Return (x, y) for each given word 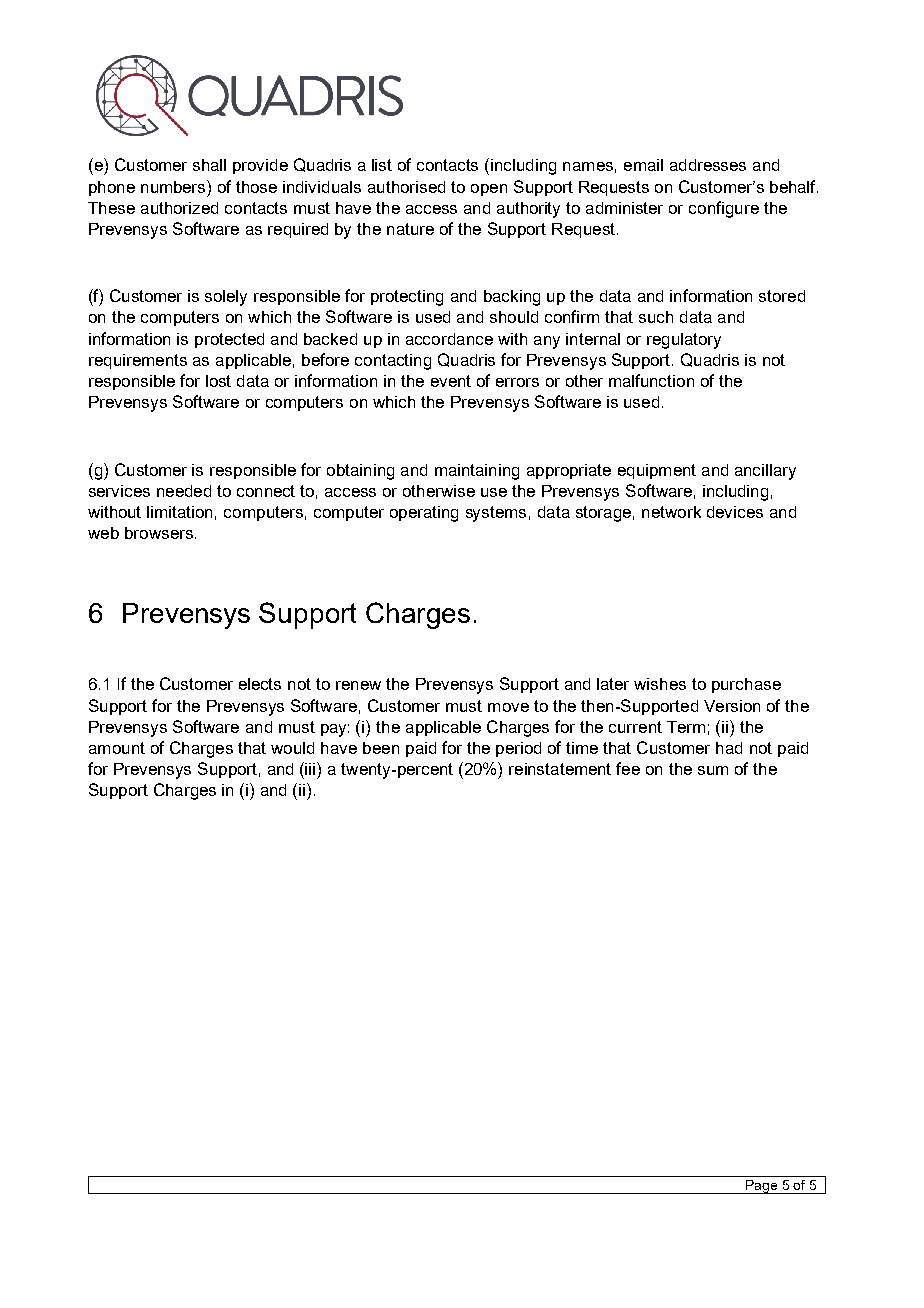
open (489, 190)
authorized (179, 208)
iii (311, 768)
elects (260, 684)
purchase (746, 685)
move (508, 707)
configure (724, 209)
